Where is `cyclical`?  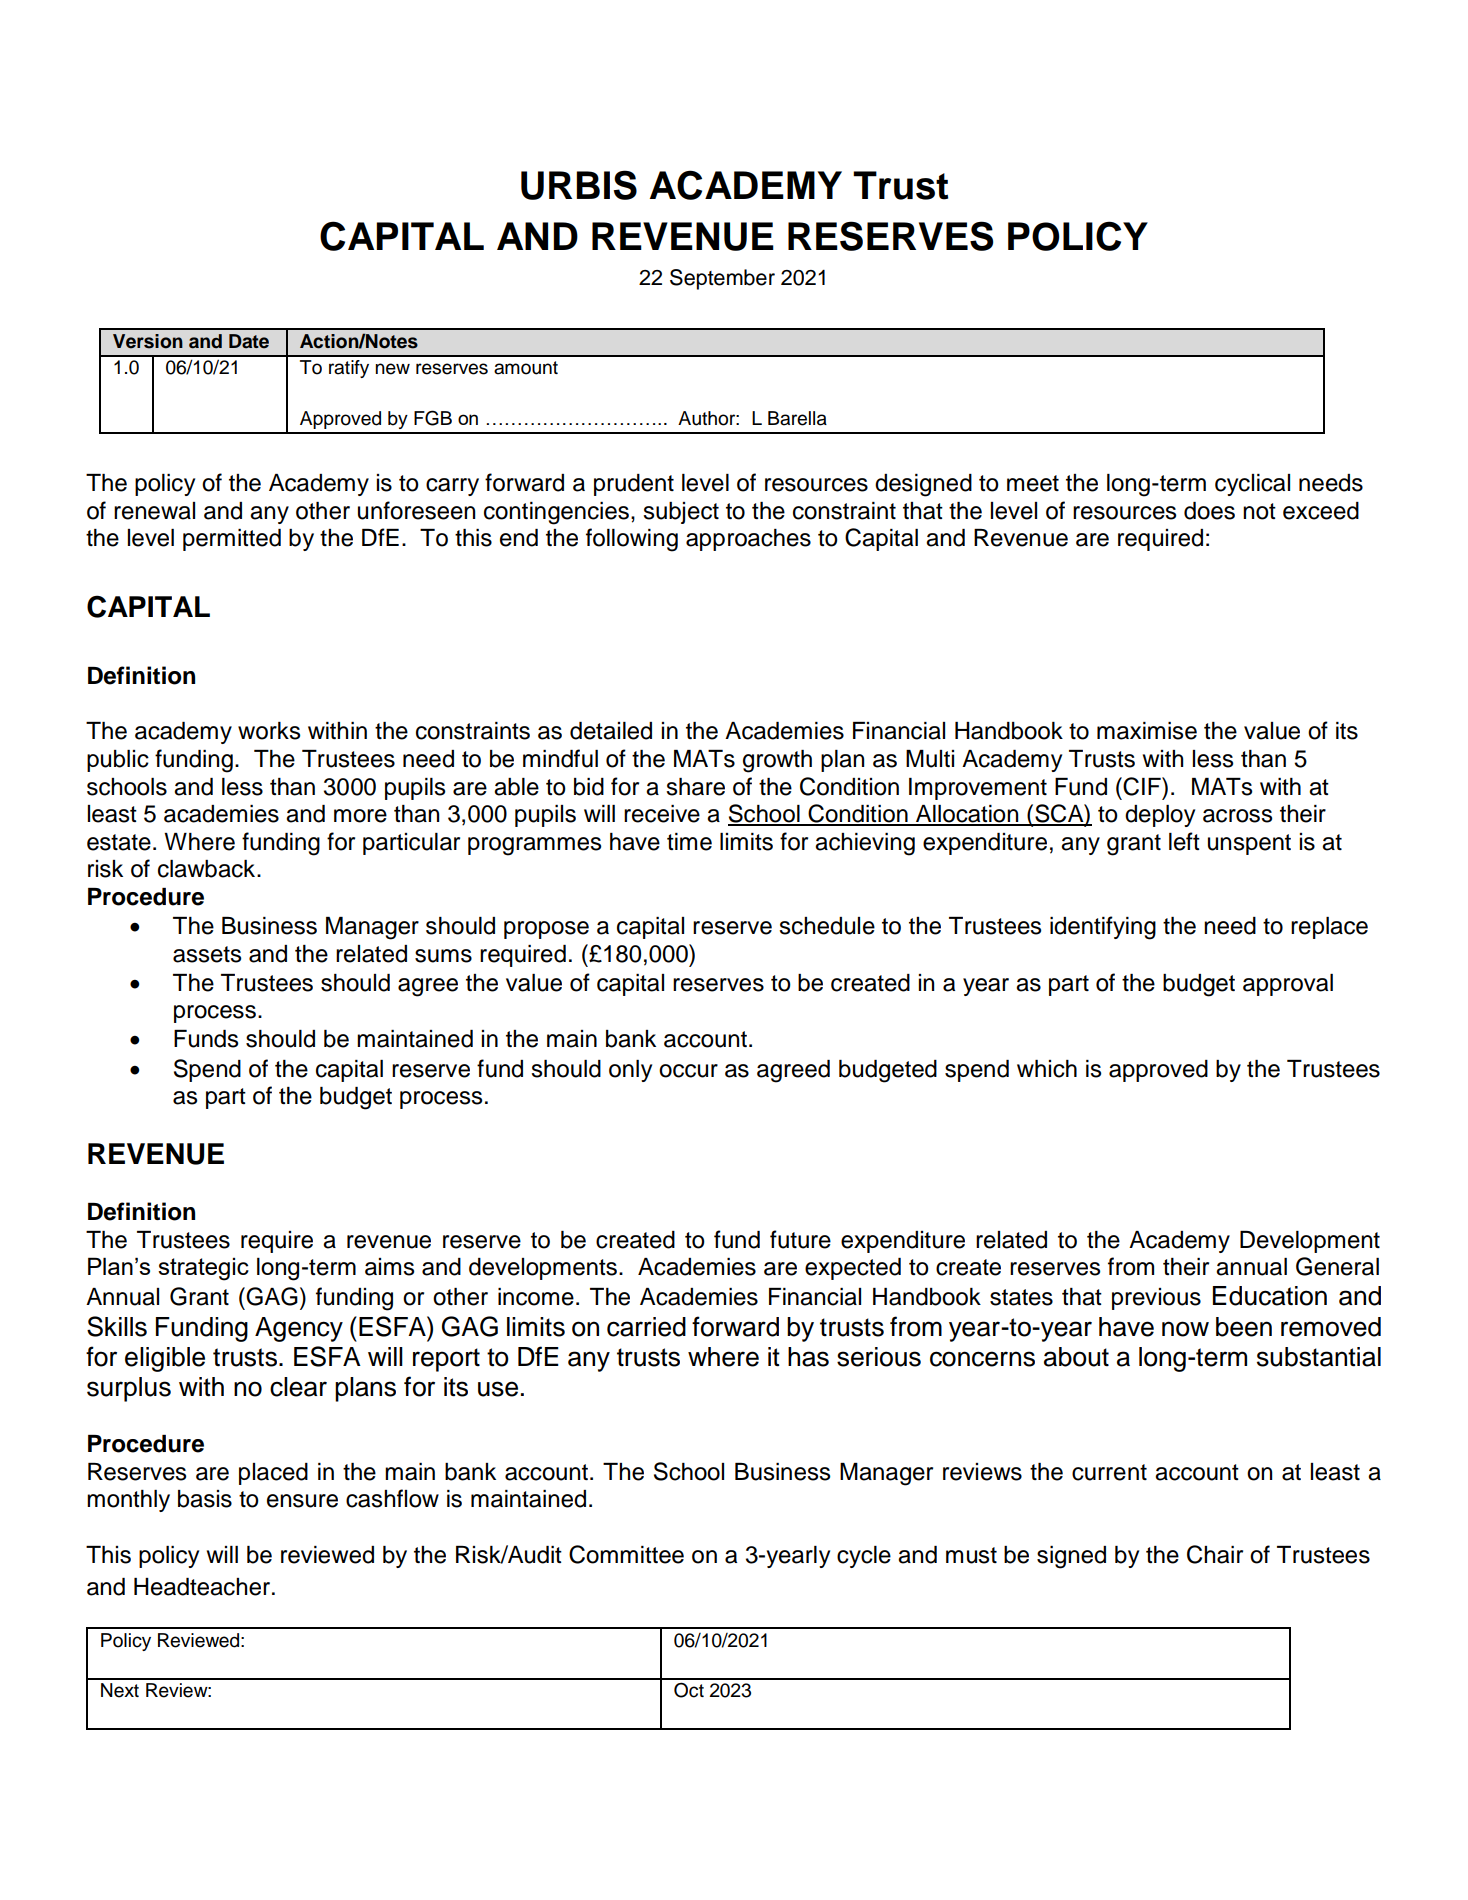
cyclical is located at coordinates (1252, 485).
